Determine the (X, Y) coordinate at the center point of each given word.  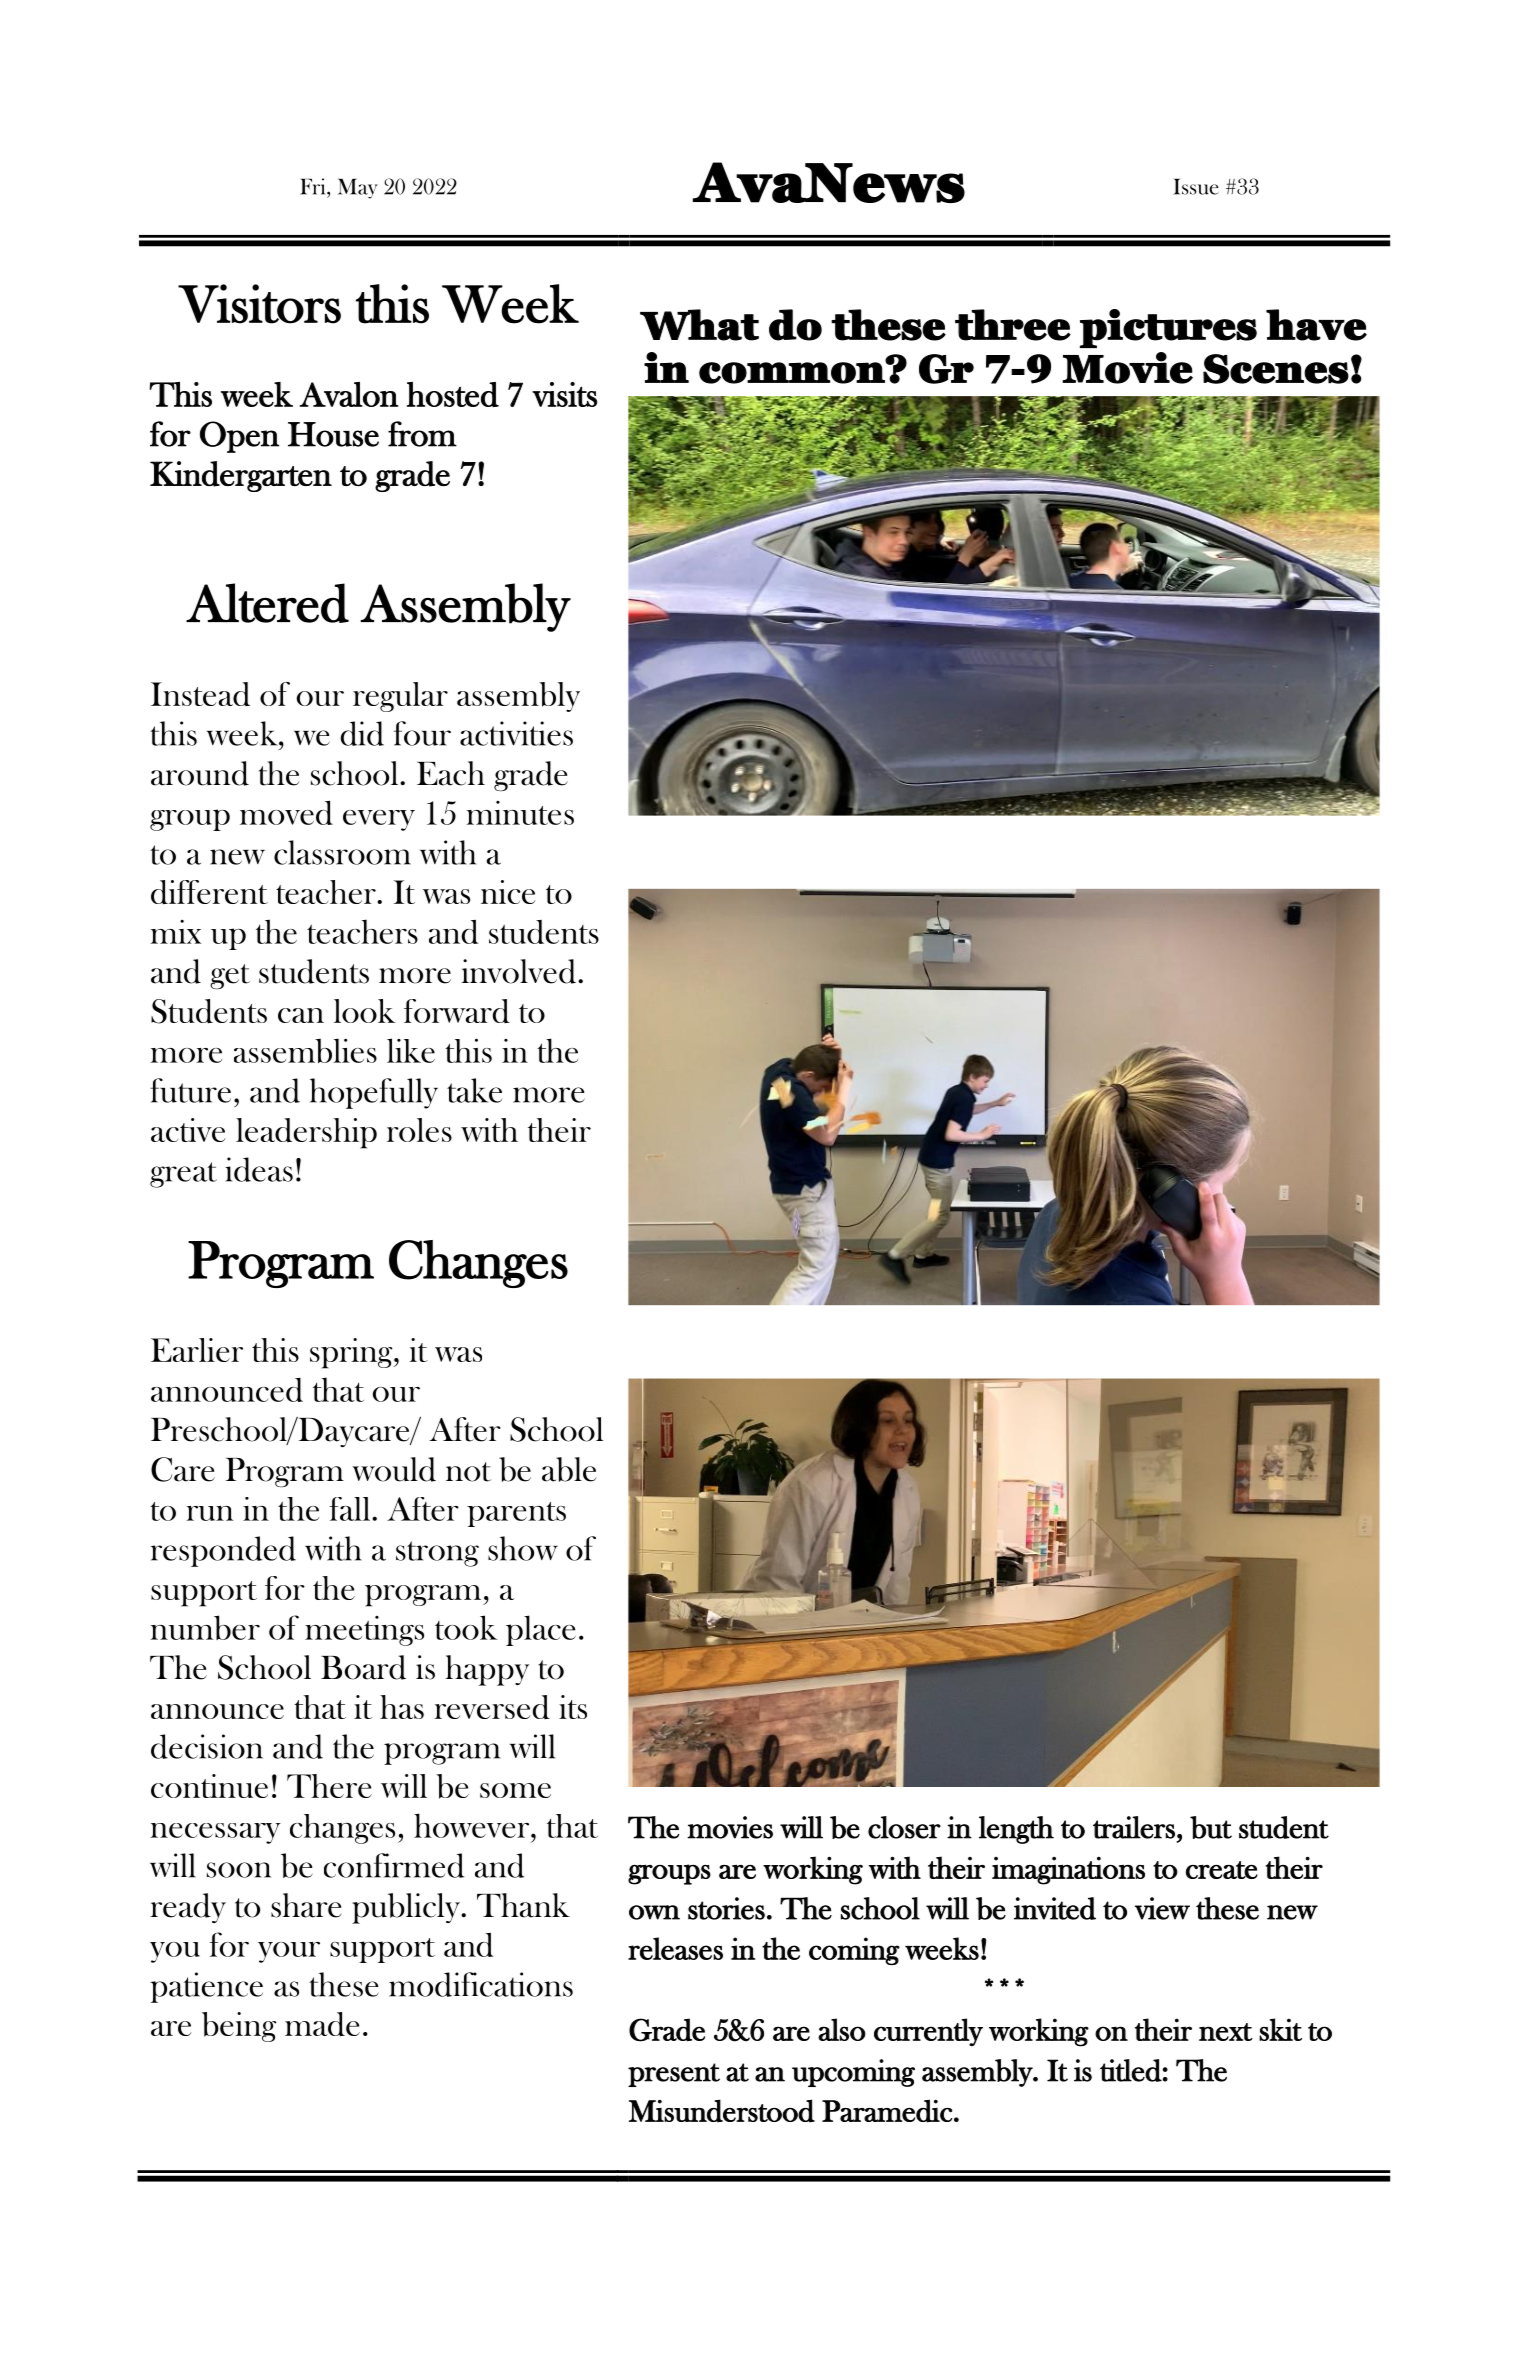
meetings (364, 1631)
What (699, 325)
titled (1131, 2070)
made (322, 2024)
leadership (306, 1133)
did (362, 733)
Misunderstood (722, 2111)
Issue (1196, 187)
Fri (314, 186)
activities (516, 733)
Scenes (1276, 369)
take (474, 1090)
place (541, 1630)
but (1211, 1827)
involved (518, 971)
